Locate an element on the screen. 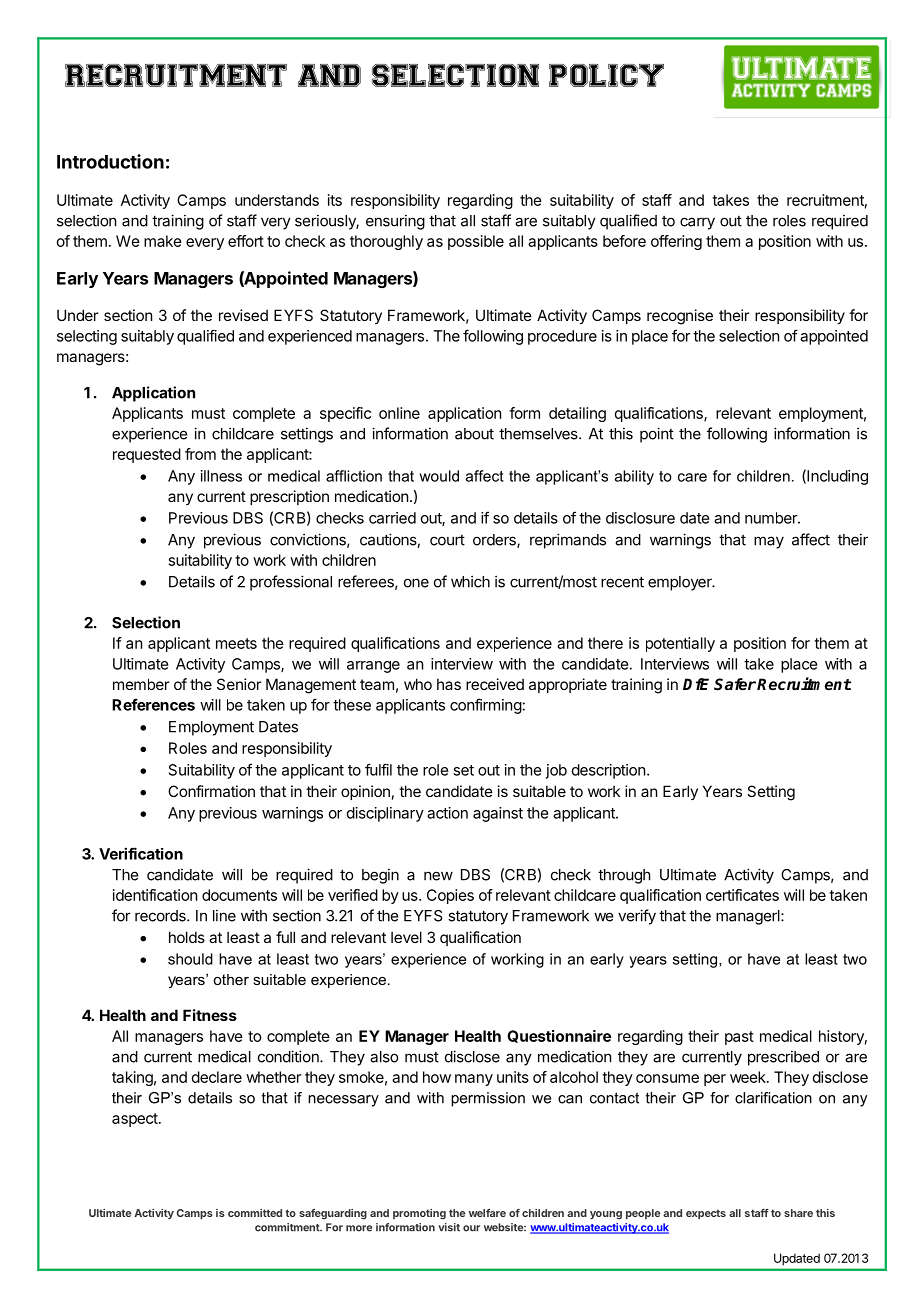 This screenshot has width=924, height=1308. Verification is located at coordinates (141, 853).
